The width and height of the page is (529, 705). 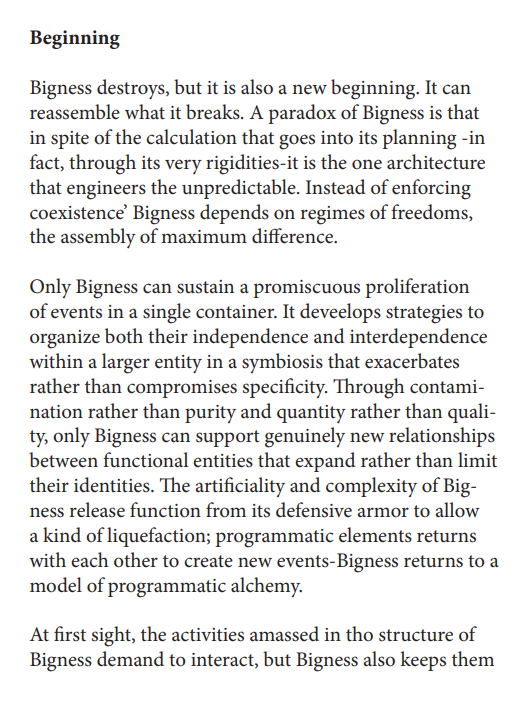 I want to click on allow, so click(x=457, y=510).
